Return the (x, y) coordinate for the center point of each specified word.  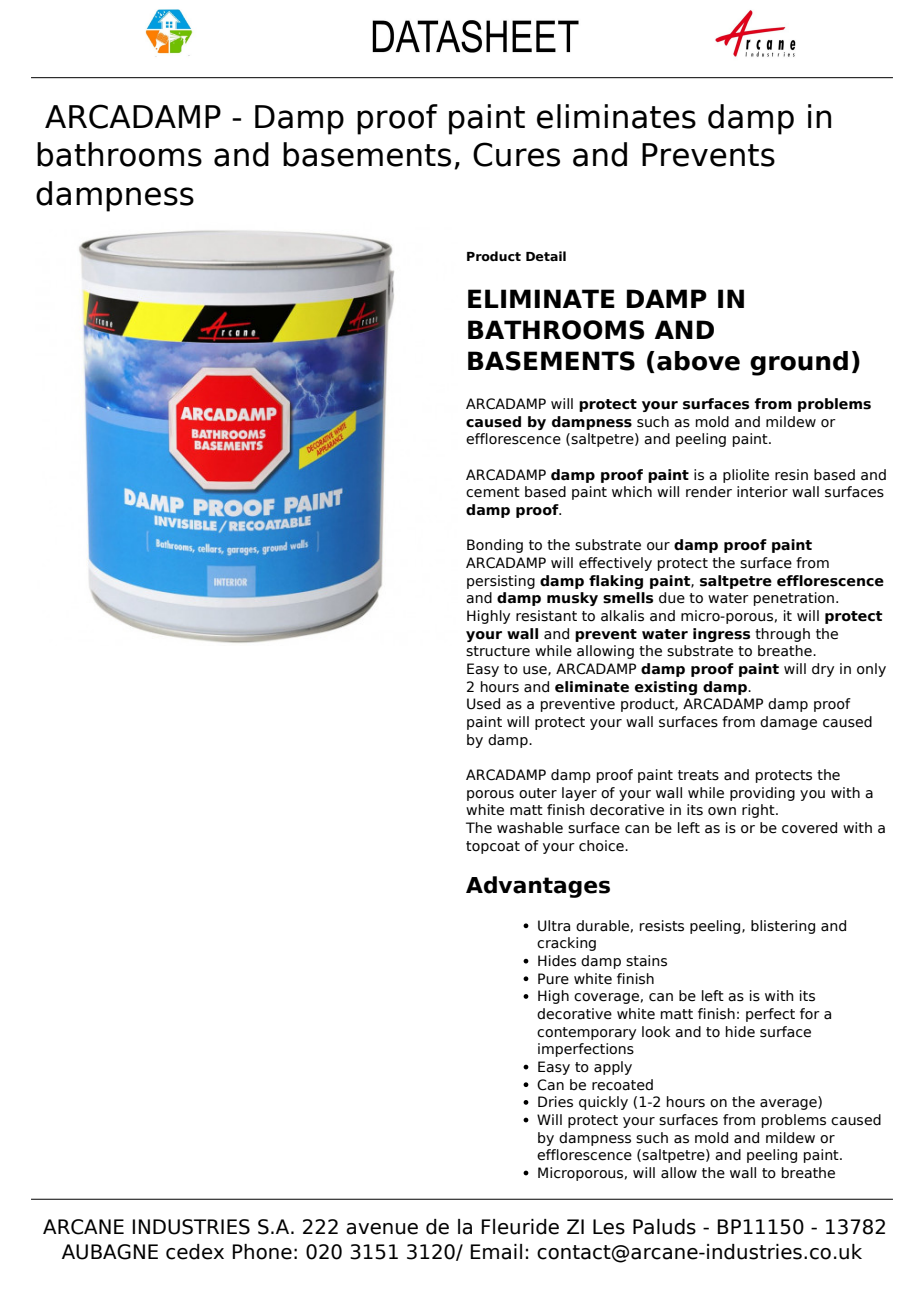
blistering (783, 927)
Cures (516, 154)
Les (609, 1227)
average (789, 1104)
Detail (546, 256)
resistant (546, 616)
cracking (566, 944)
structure (498, 651)
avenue (382, 1229)
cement (493, 492)
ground (799, 363)
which (632, 492)
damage (788, 723)
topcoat (493, 847)
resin (791, 475)
